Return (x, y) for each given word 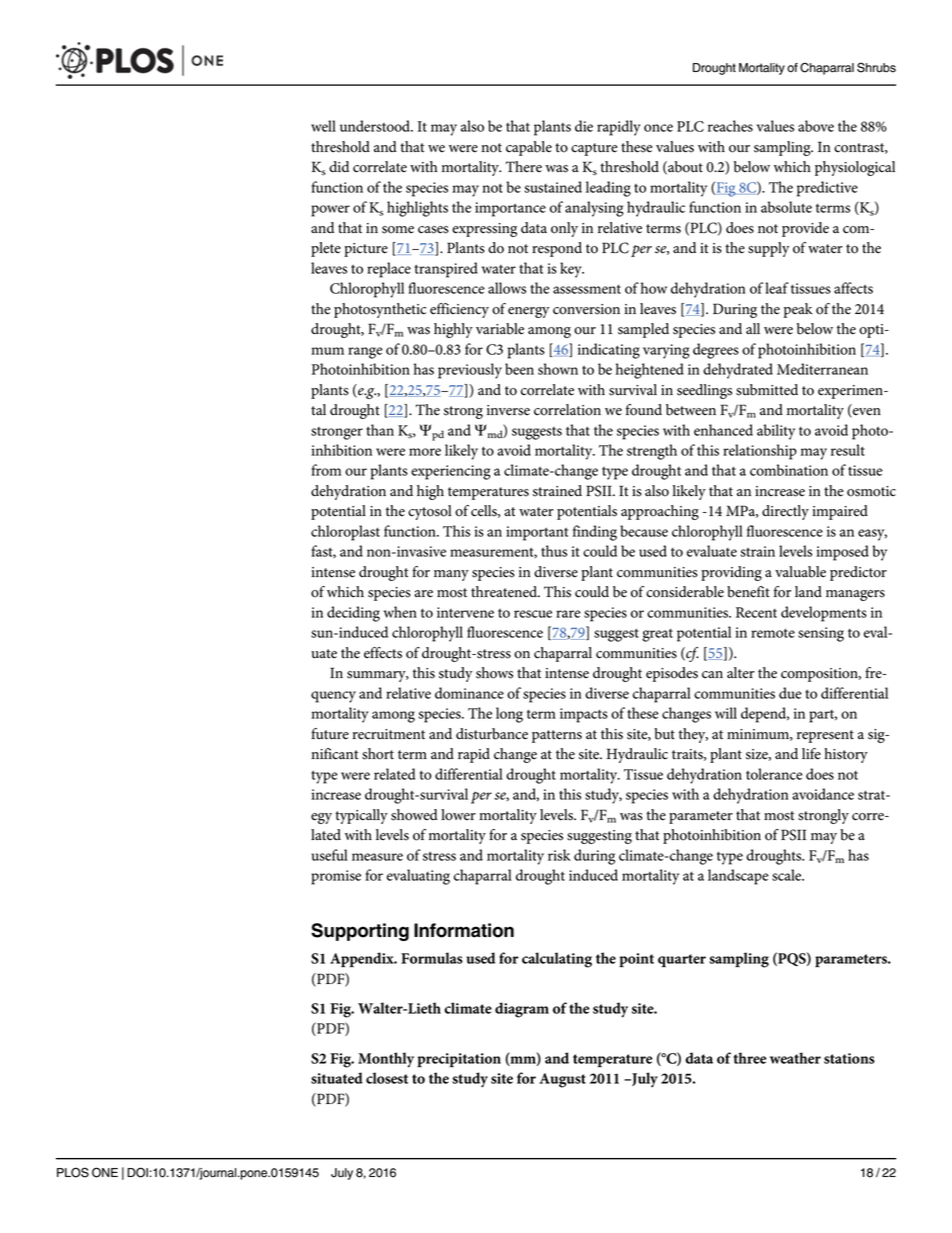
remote (773, 633)
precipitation (459, 1060)
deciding (353, 614)
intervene (465, 612)
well (323, 126)
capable (529, 148)
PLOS (73, 1172)
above (816, 126)
